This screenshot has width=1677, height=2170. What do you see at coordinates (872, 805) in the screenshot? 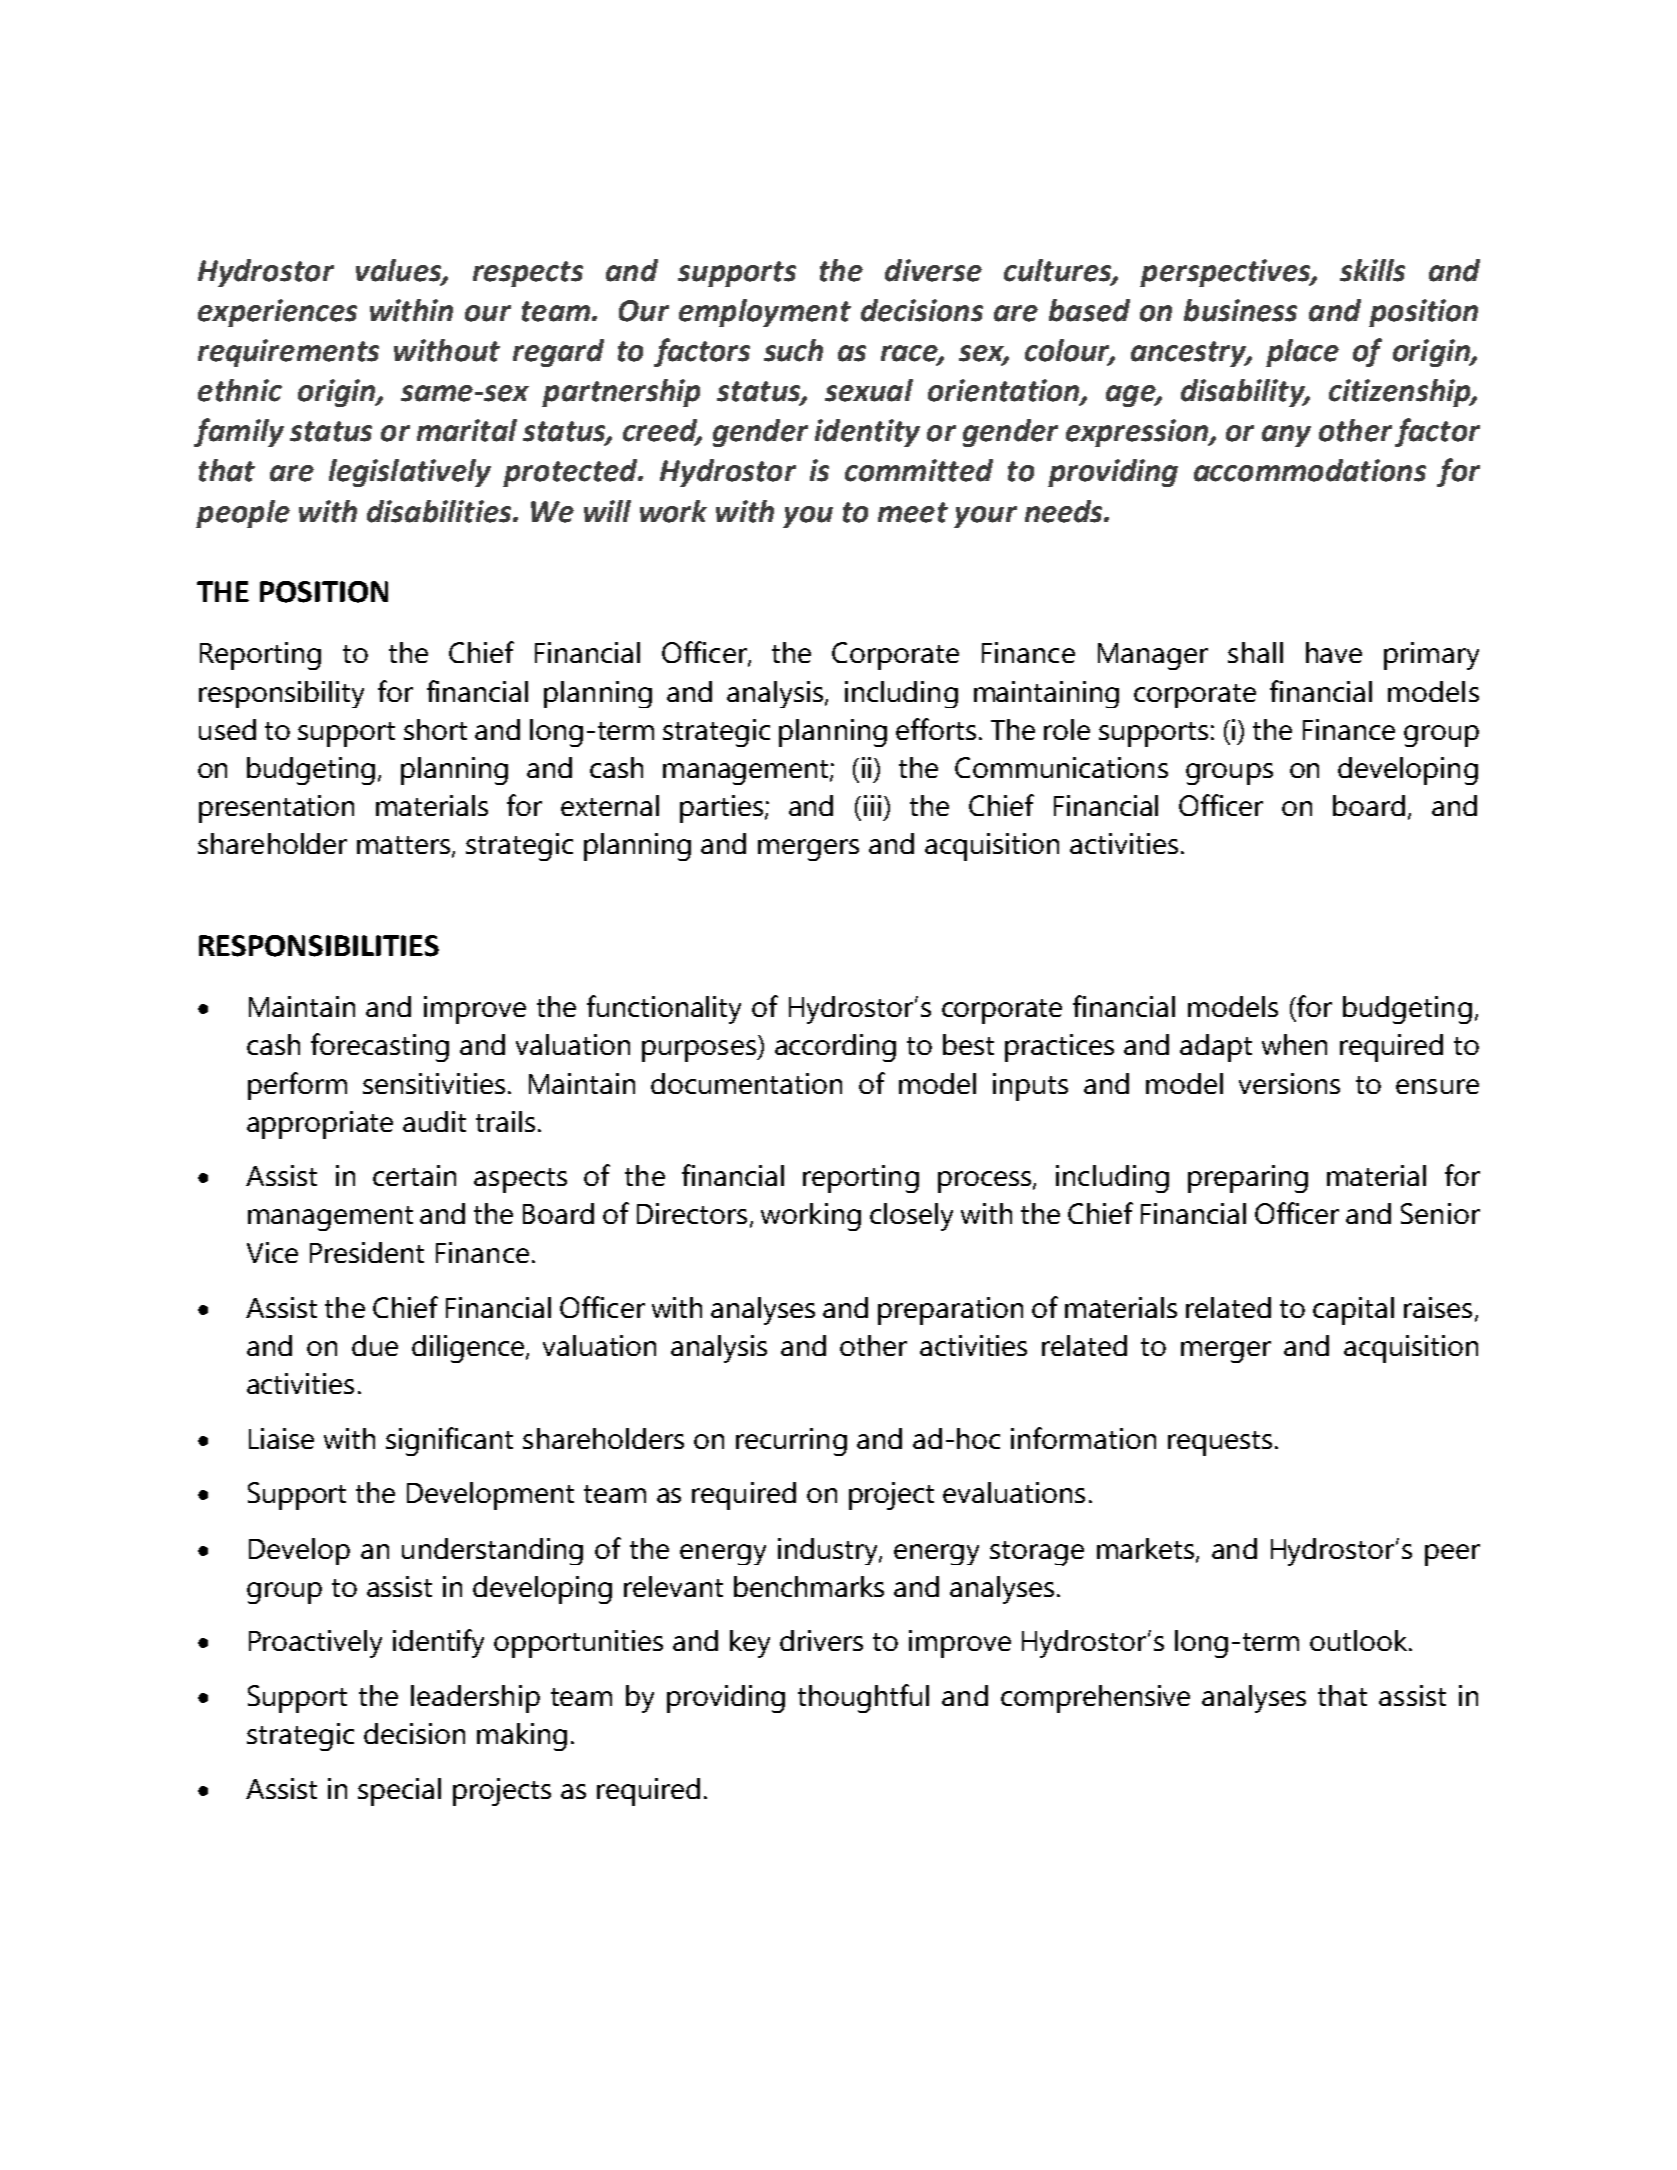
I see `iii` at bounding box center [872, 805].
